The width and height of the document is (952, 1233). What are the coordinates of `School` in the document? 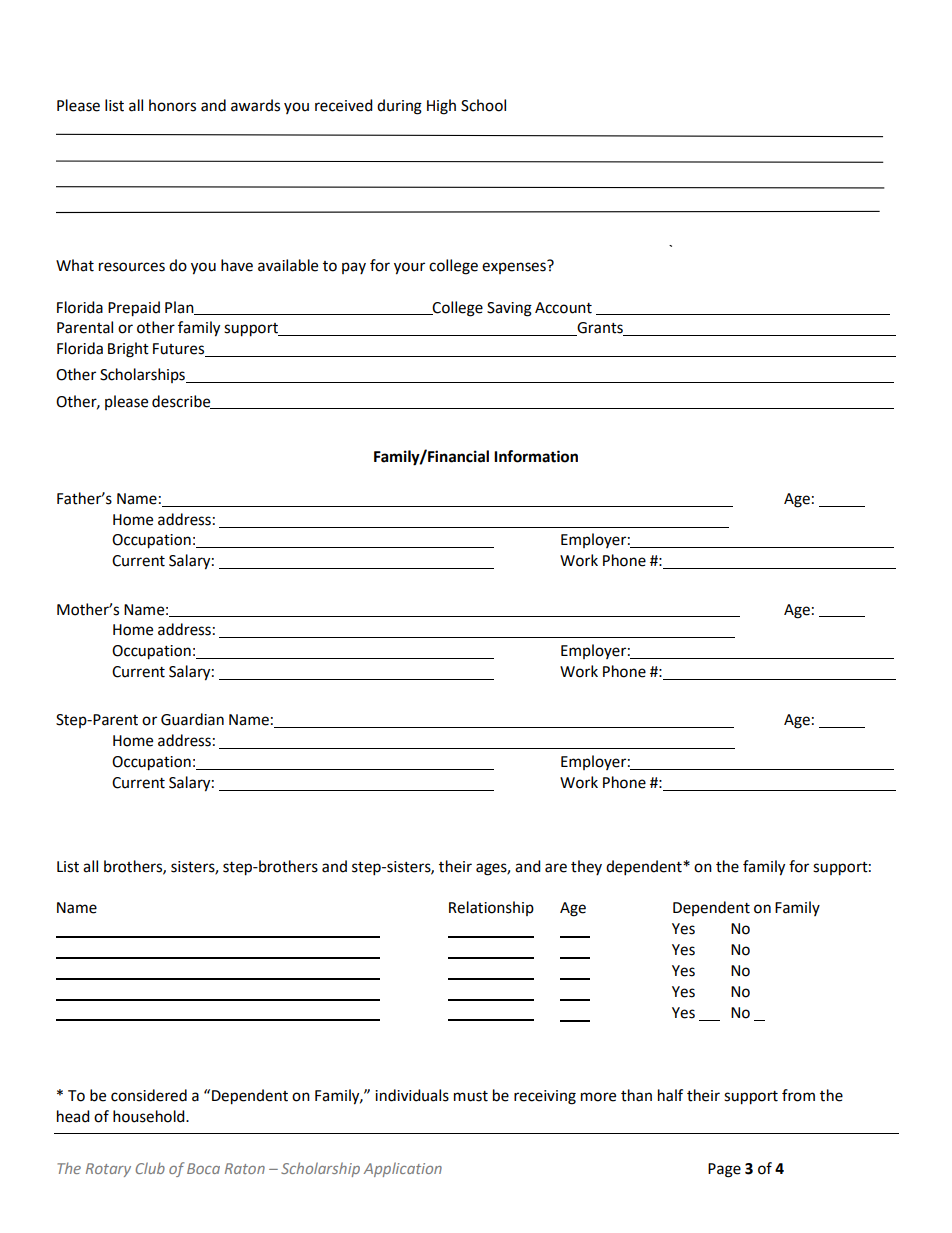 It's located at (483, 105).
